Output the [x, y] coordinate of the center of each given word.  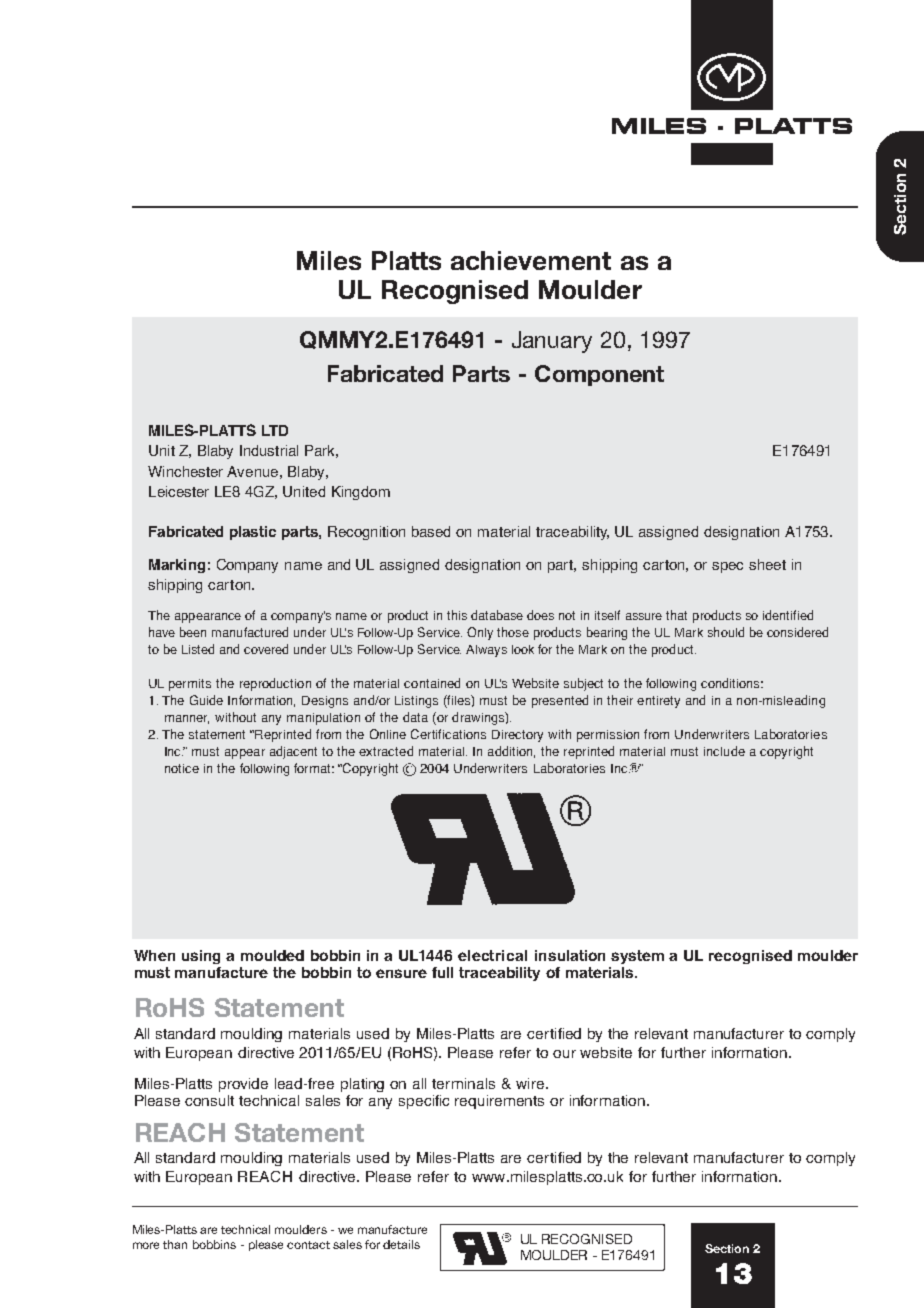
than [175, 1244]
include [724, 751]
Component [599, 375]
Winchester [185, 471]
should [726, 632]
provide [243, 1085]
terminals [463, 1083]
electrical [492, 955]
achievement [531, 260]
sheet [767, 564]
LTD [275, 430]
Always [486, 651]
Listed [198, 649]
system [637, 957]
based [431, 531]
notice [182, 768]
